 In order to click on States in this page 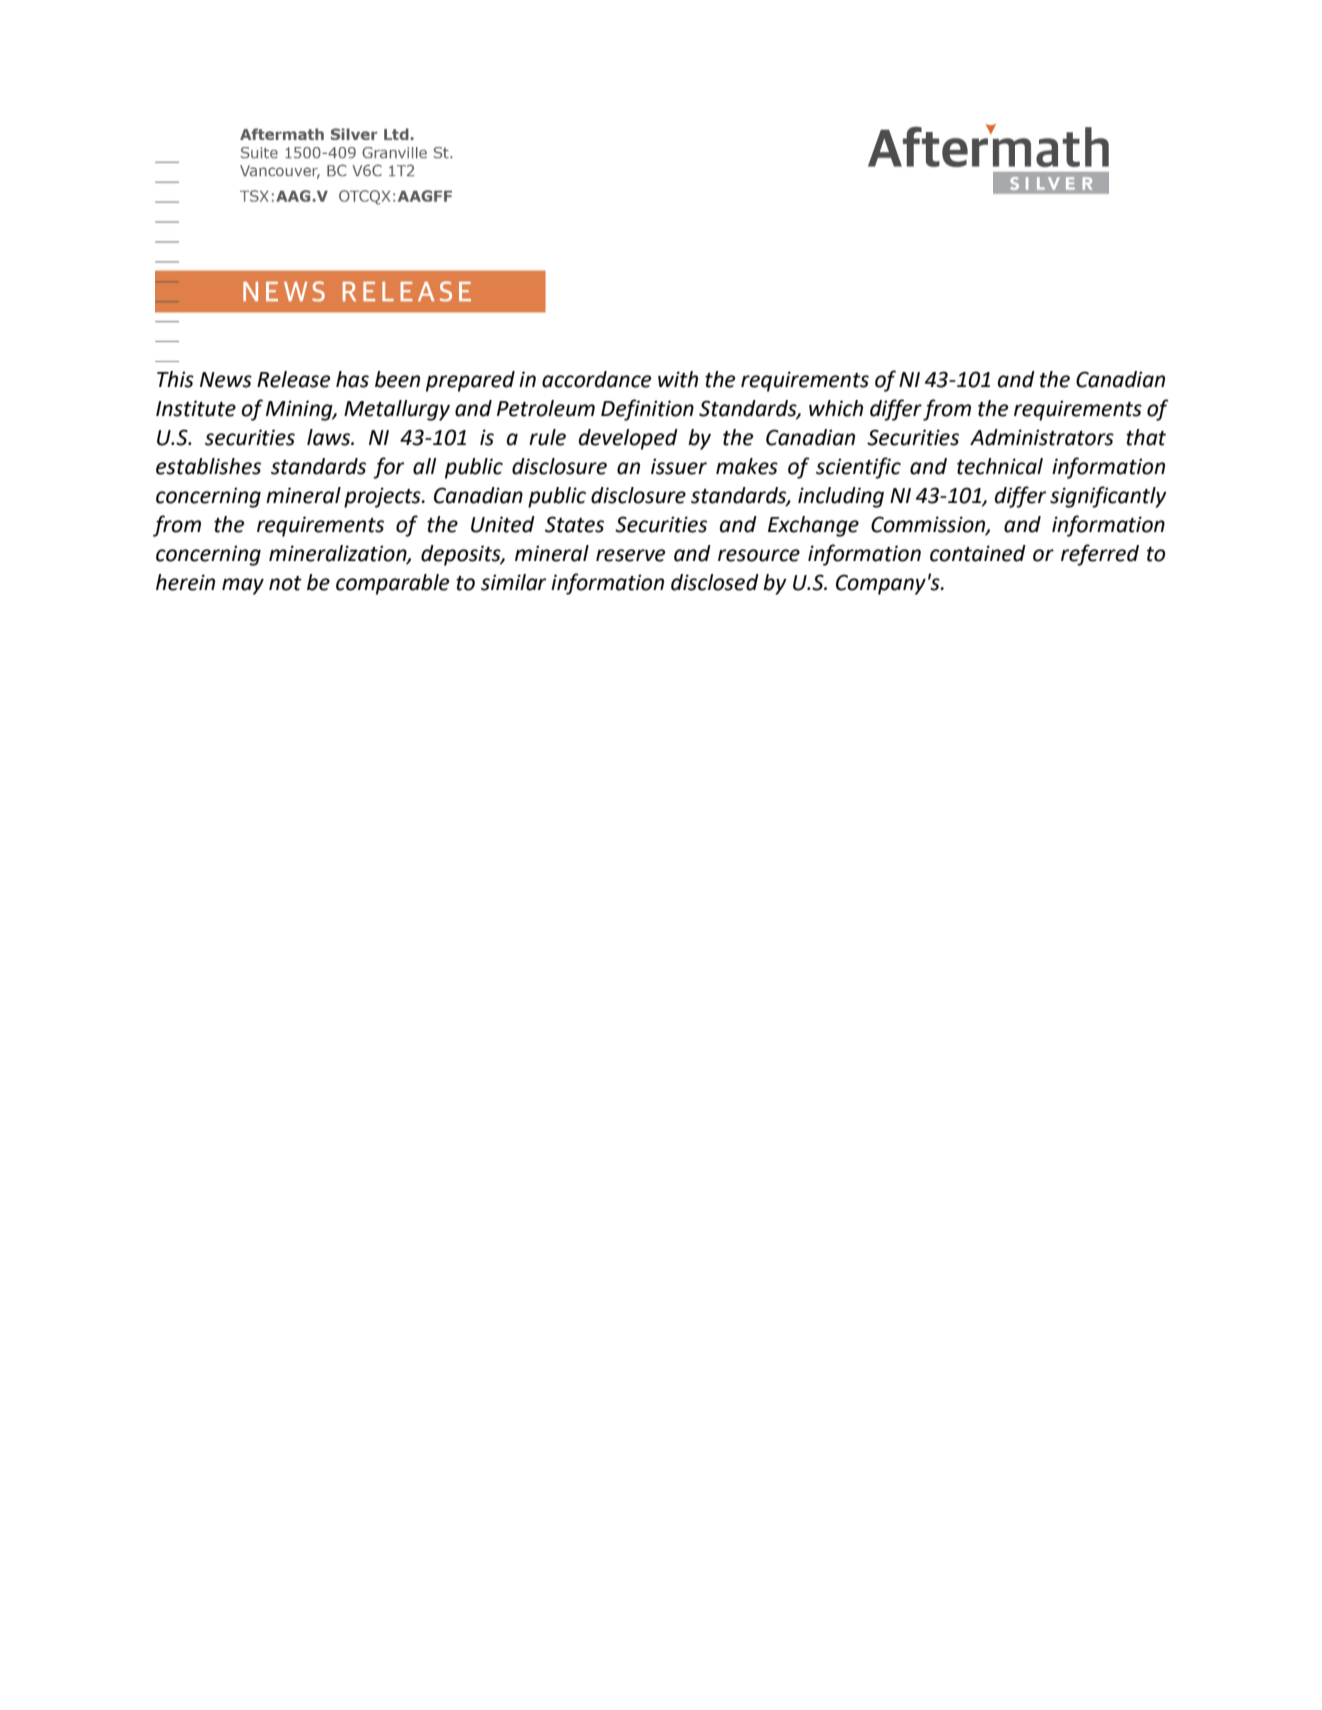, I will do `click(574, 524)`.
